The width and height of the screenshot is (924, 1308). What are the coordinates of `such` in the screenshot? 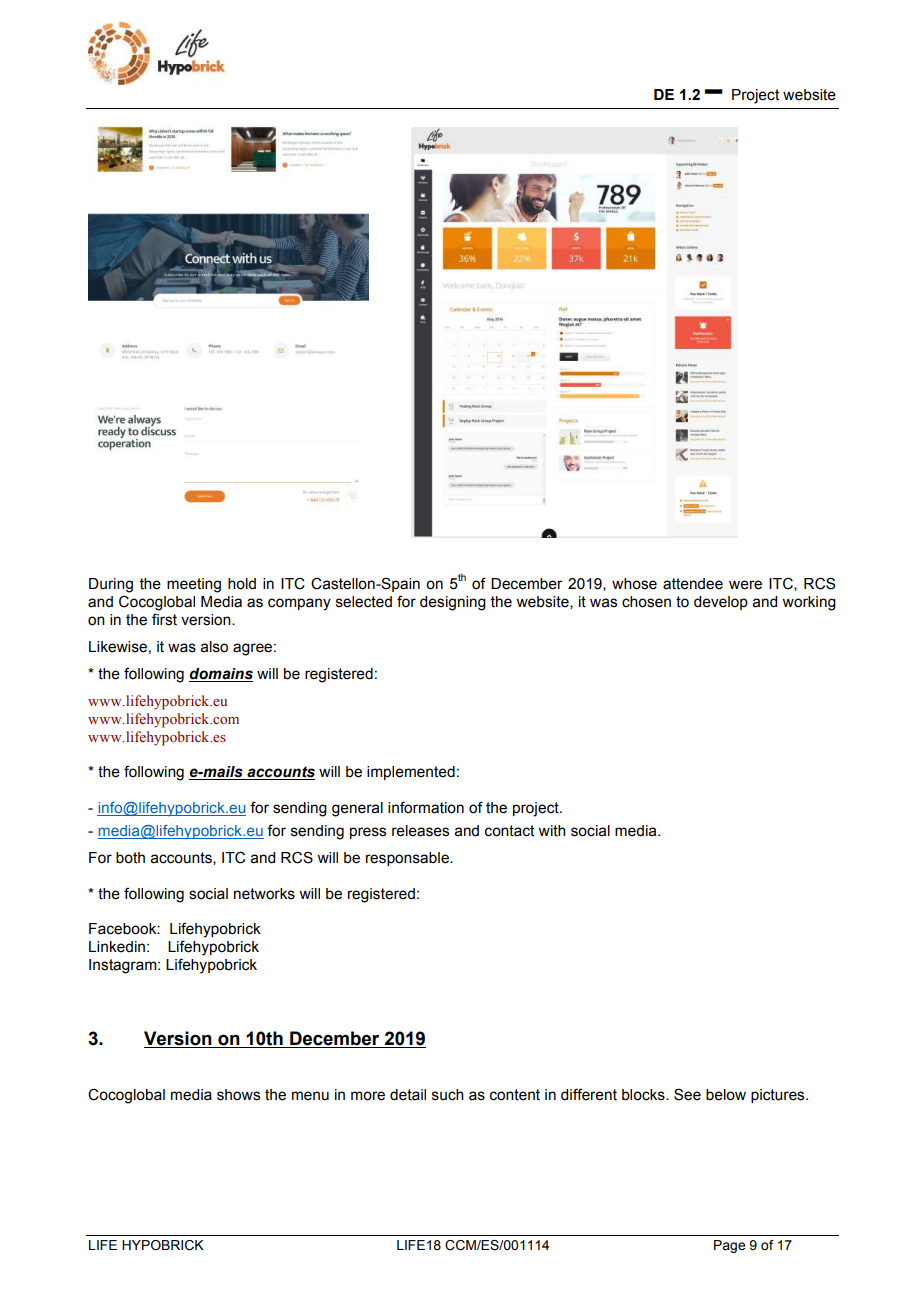 It's located at (448, 1095).
